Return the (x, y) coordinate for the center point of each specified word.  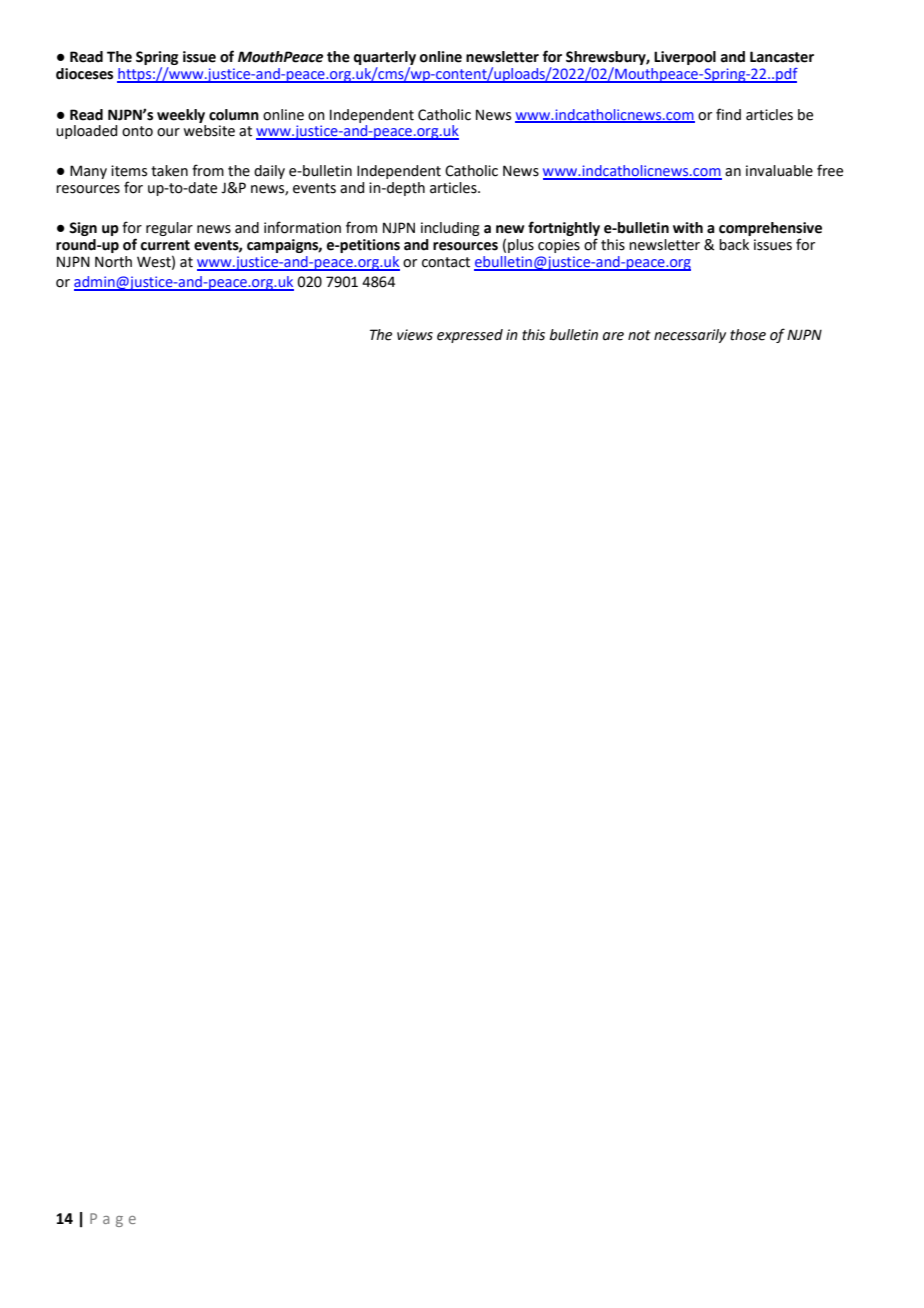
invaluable (779, 171)
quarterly (385, 59)
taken (169, 171)
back (734, 245)
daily (269, 172)
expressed (470, 336)
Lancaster (782, 57)
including (450, 229)
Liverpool (685, 58)
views (415, 335)
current (165, 245)
